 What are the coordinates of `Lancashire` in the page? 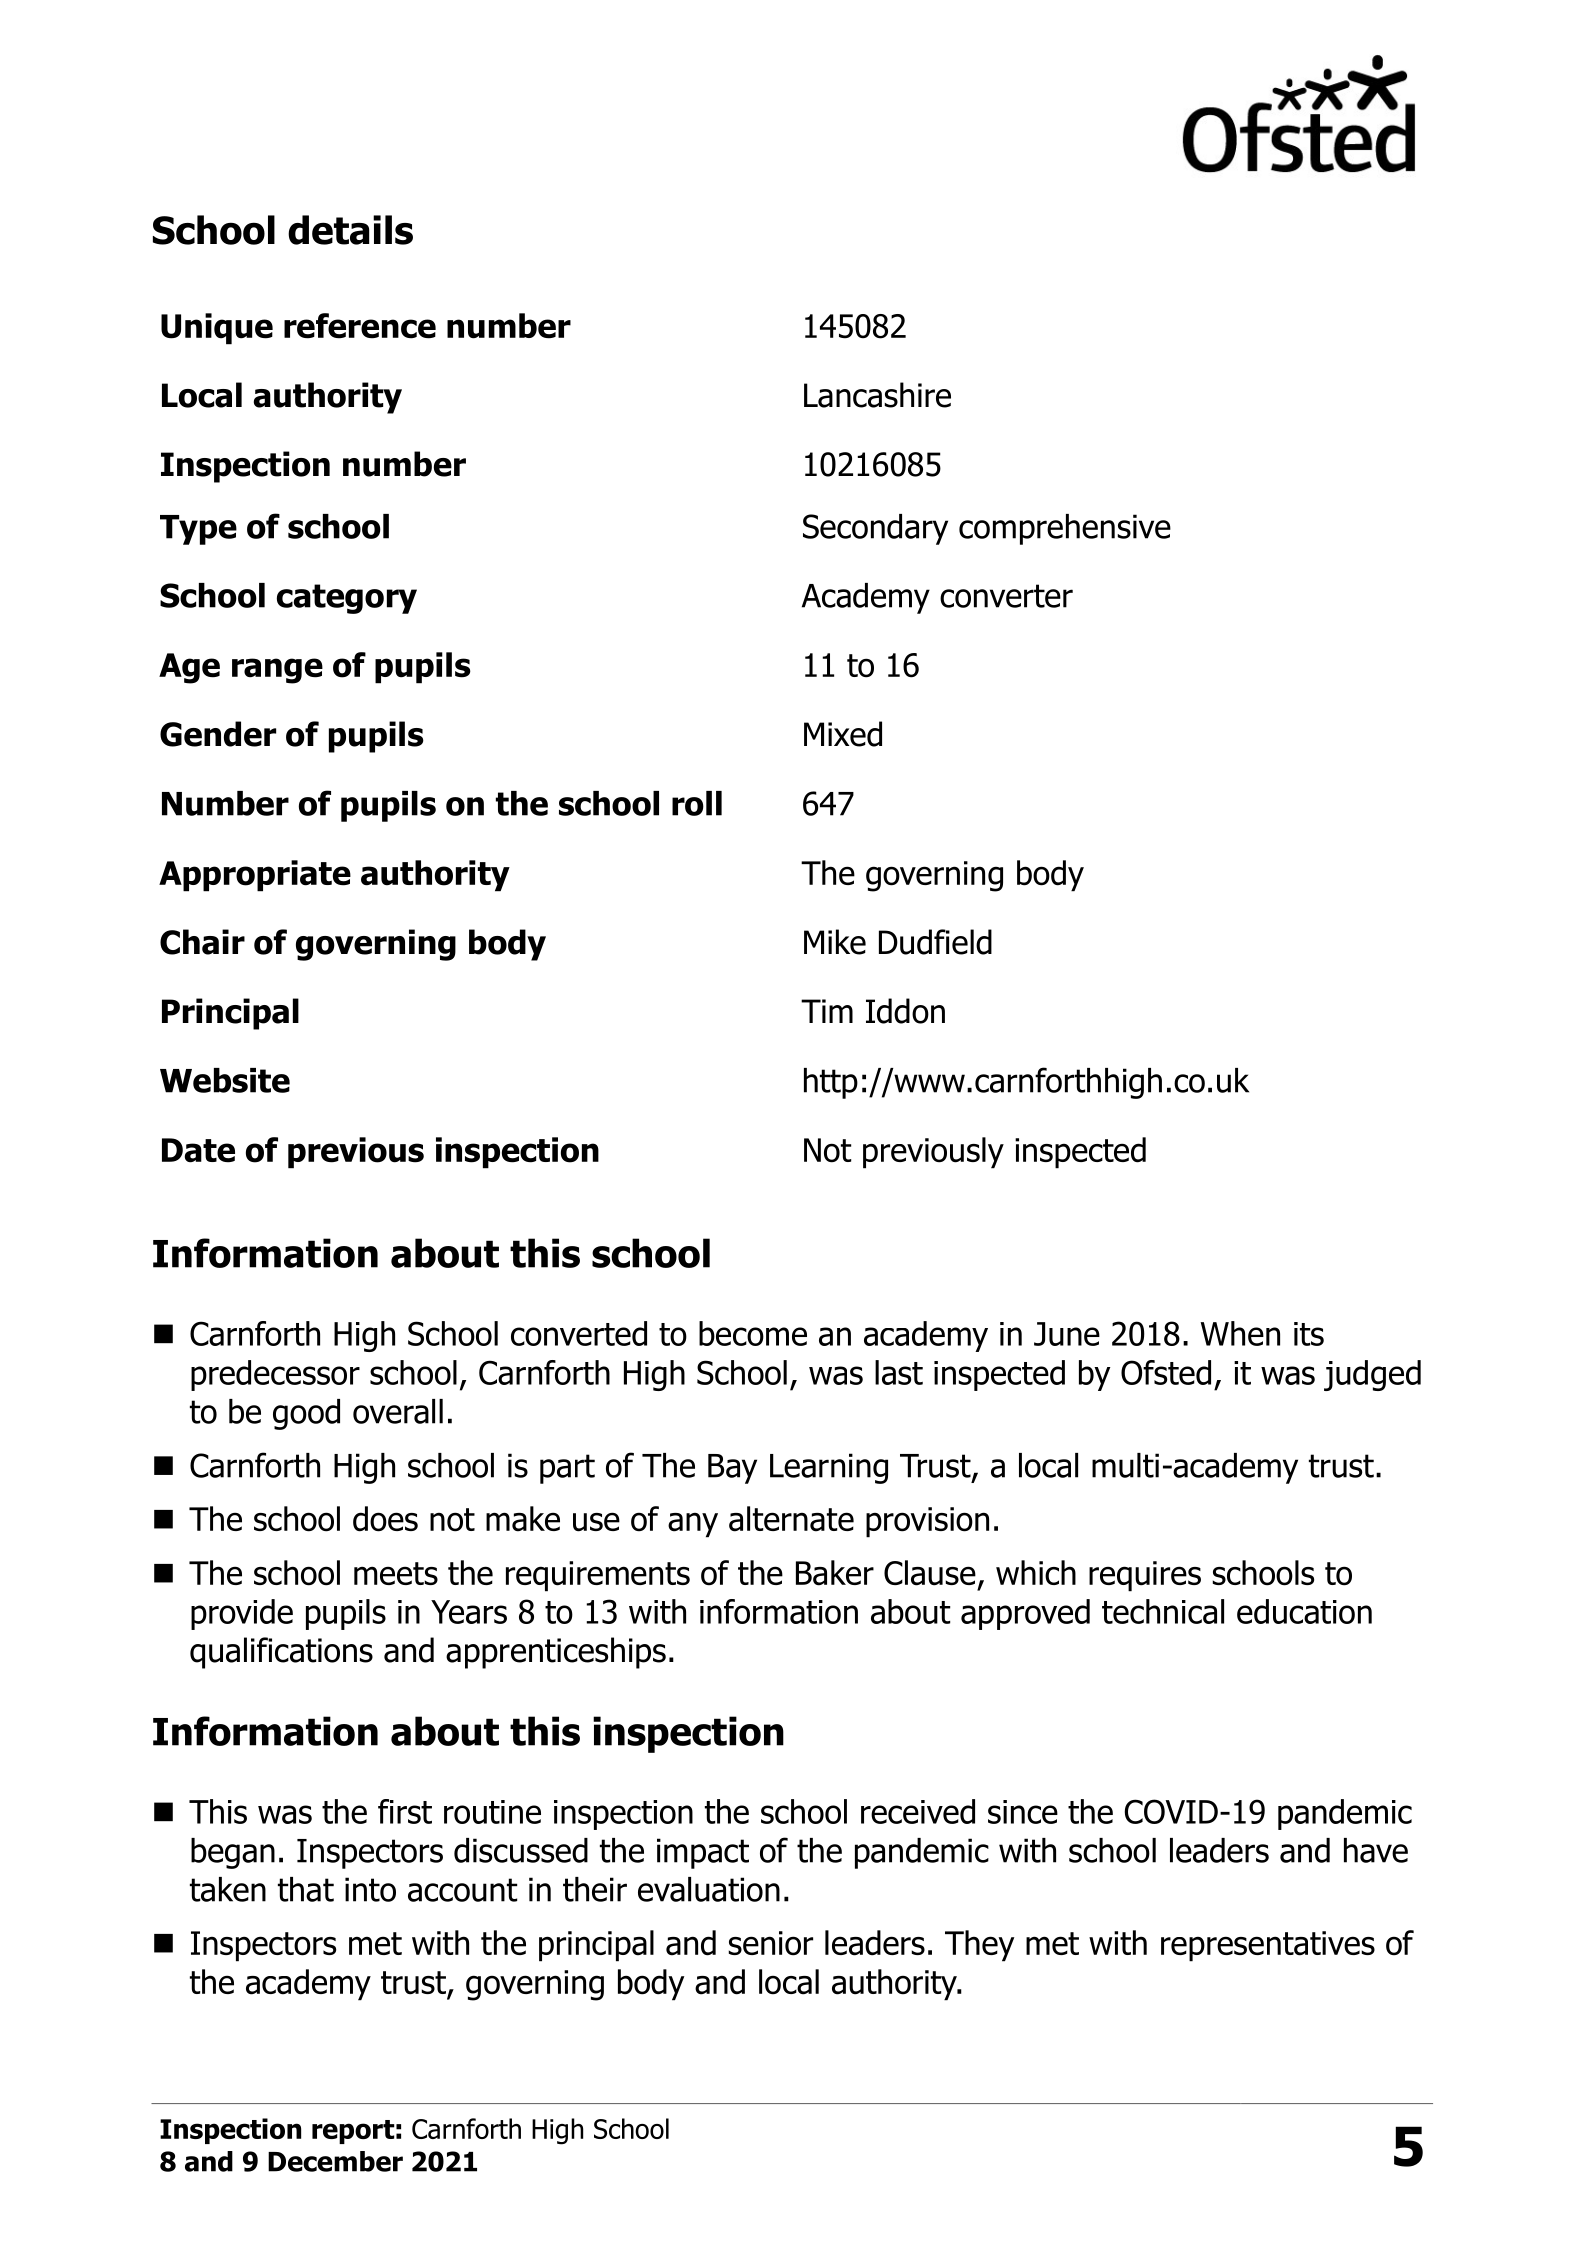 It's located at (877, 395).
